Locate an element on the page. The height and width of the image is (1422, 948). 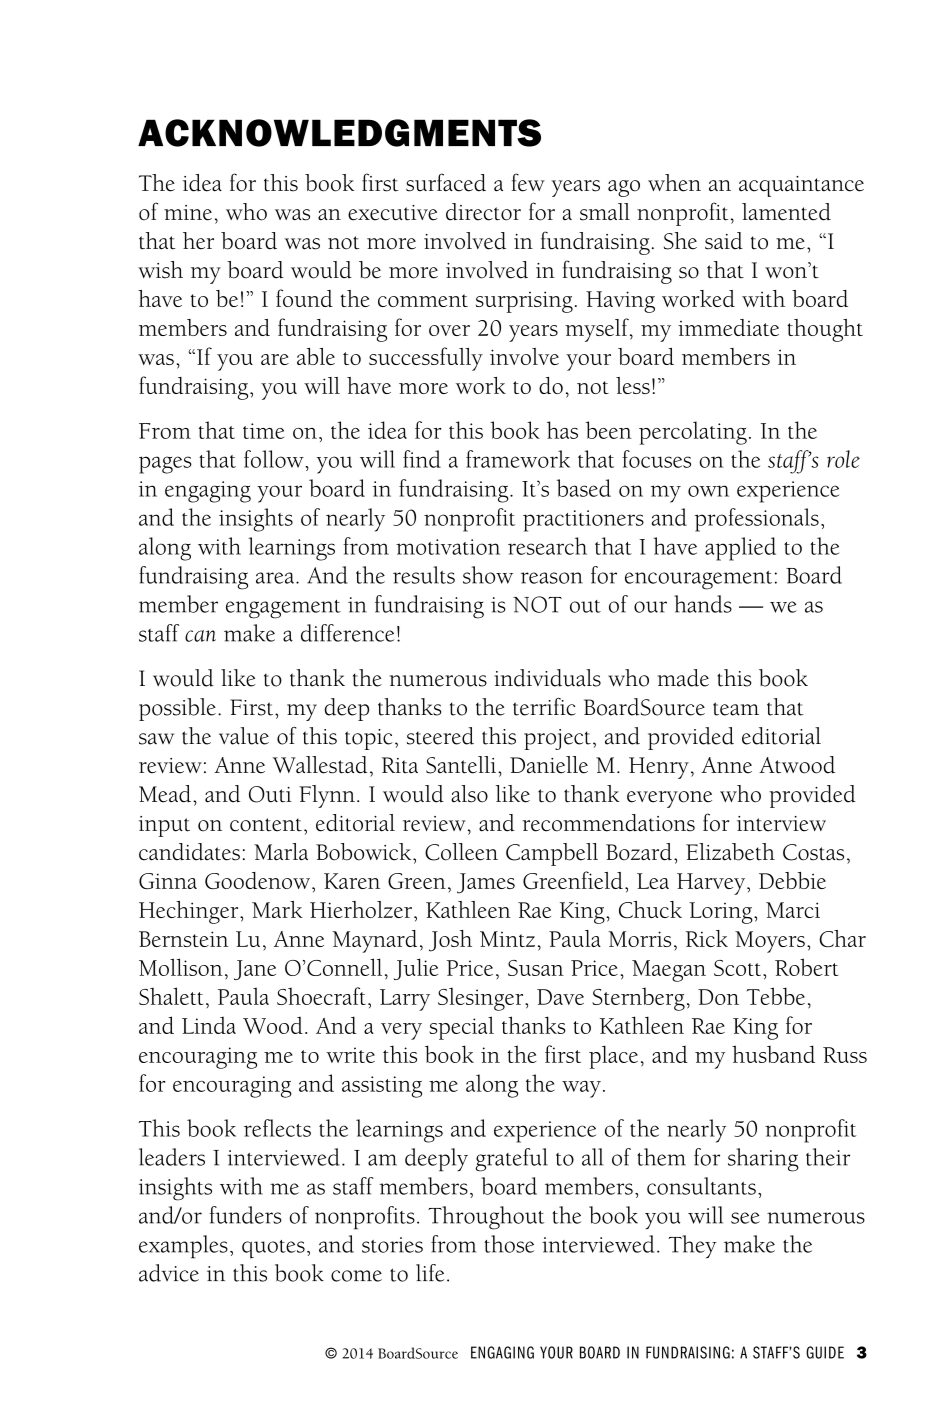
team is located at coordinates (736, 709).
